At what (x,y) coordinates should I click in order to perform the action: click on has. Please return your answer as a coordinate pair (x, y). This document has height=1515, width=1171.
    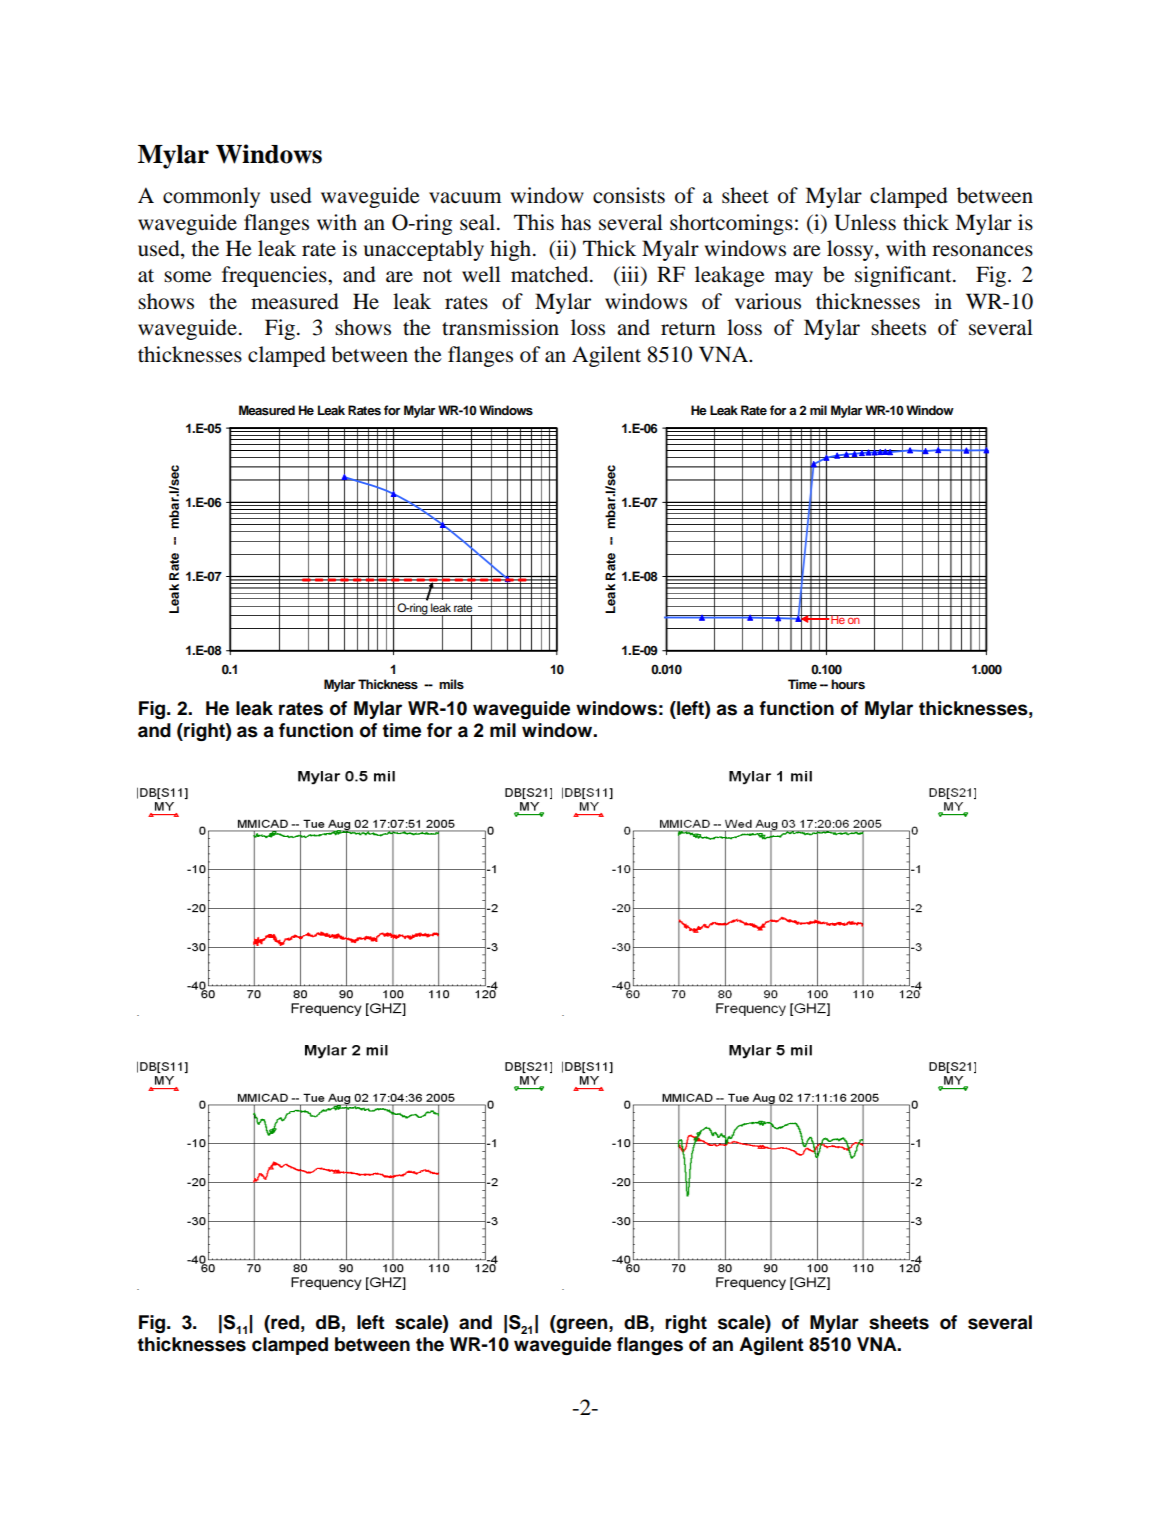
    Looking at the image, I should click on (576, 222).
